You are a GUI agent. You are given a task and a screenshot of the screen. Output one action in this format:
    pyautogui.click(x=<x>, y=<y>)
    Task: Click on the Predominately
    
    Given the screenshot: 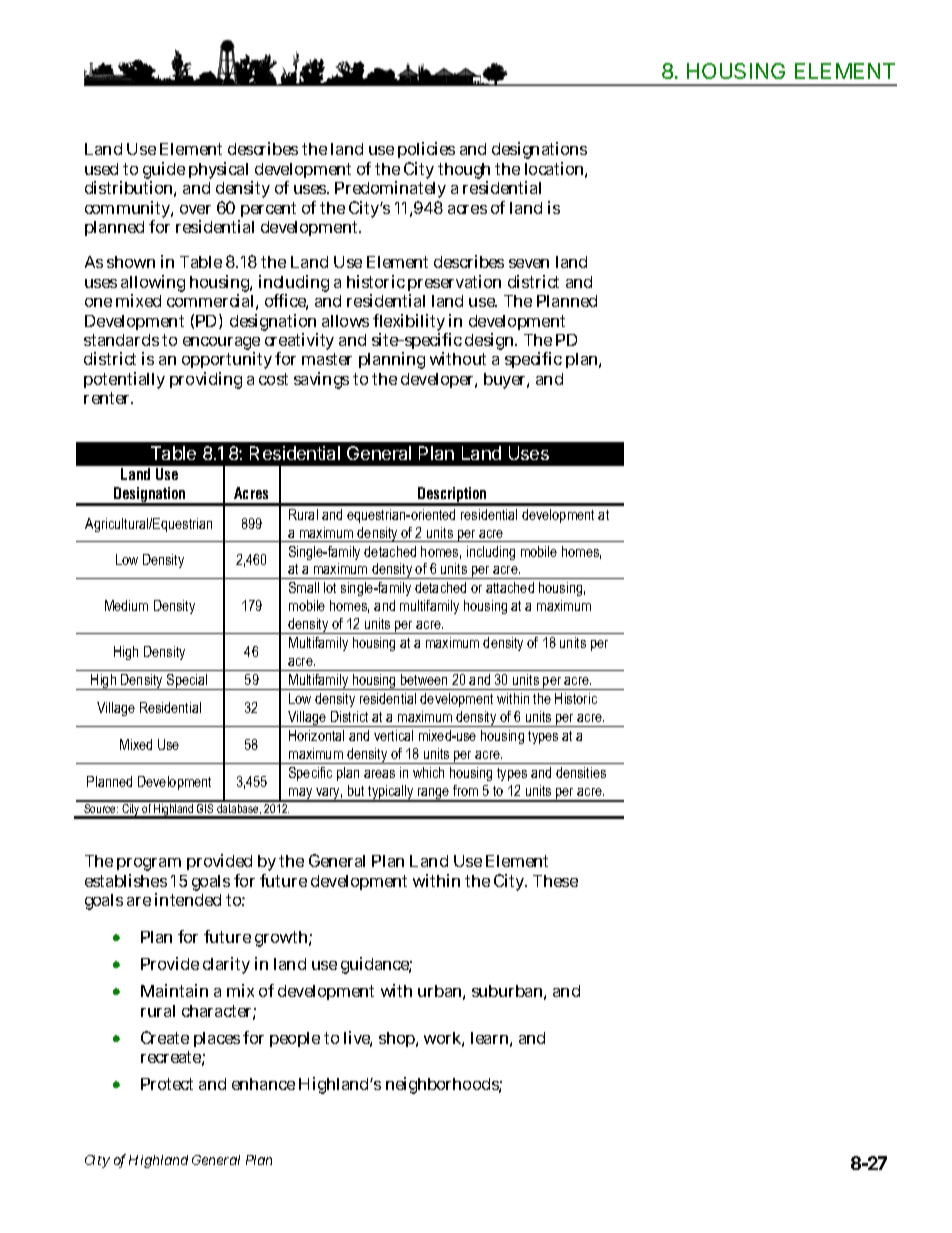 What is the action you would take?
    pyautogui.click(x=390, y=191)
